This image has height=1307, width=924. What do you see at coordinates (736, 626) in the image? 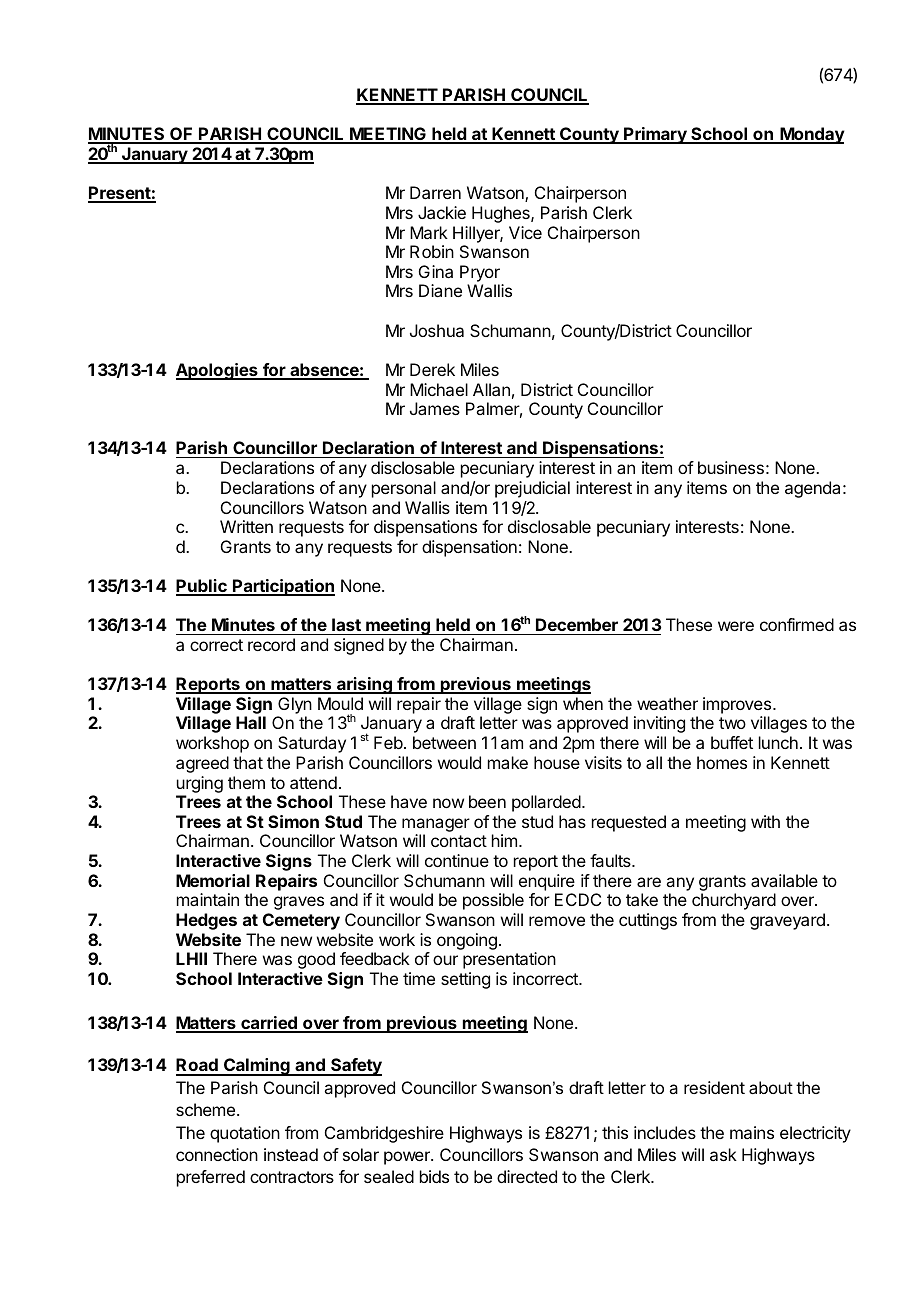
I see `were` at bounding box center [736, 626].
